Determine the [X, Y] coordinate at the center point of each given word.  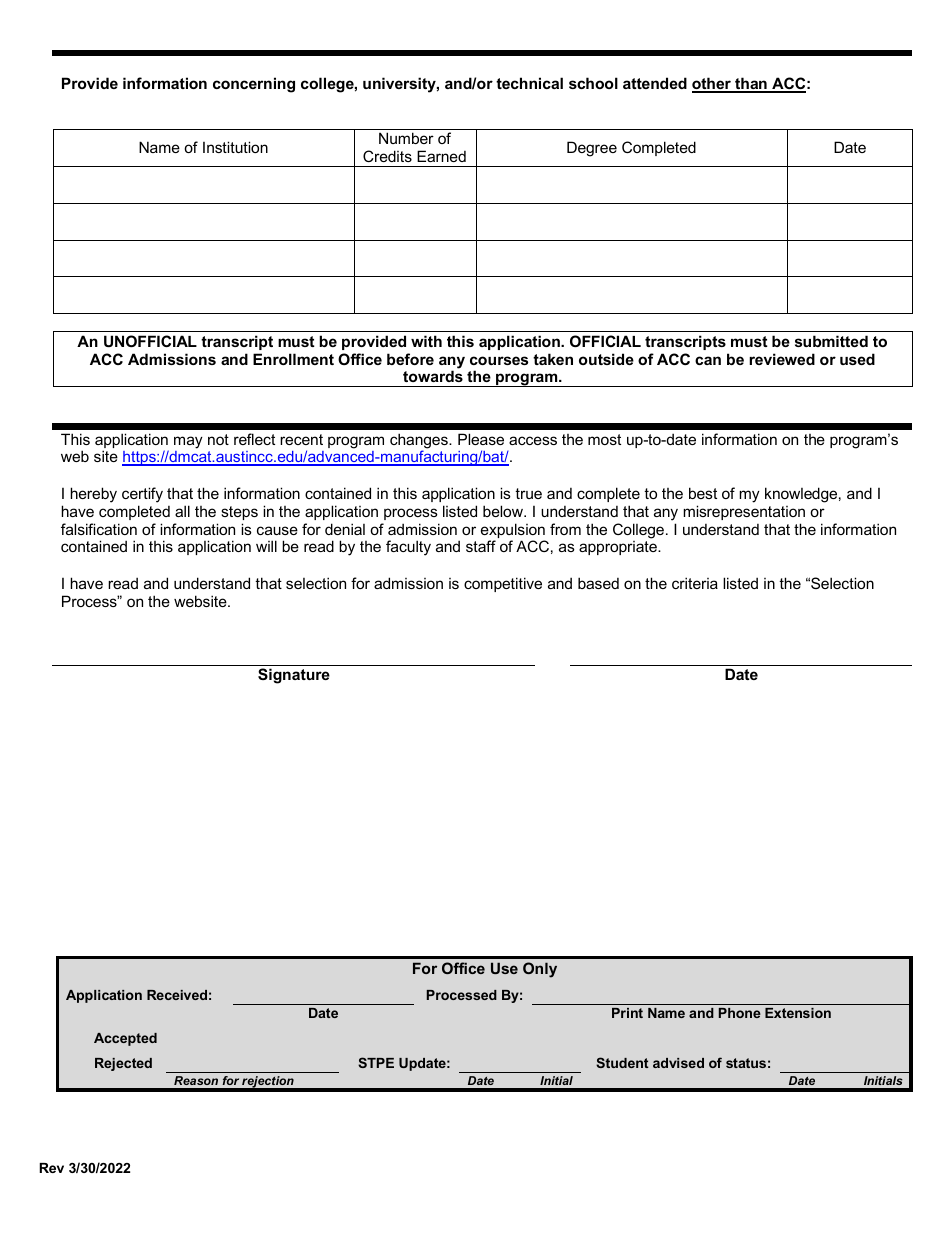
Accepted [125, 1039]
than [751, 84]
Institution [235, 147]
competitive [503, 584]
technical [529, 83]
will [266, 546]
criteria [695, 583]
